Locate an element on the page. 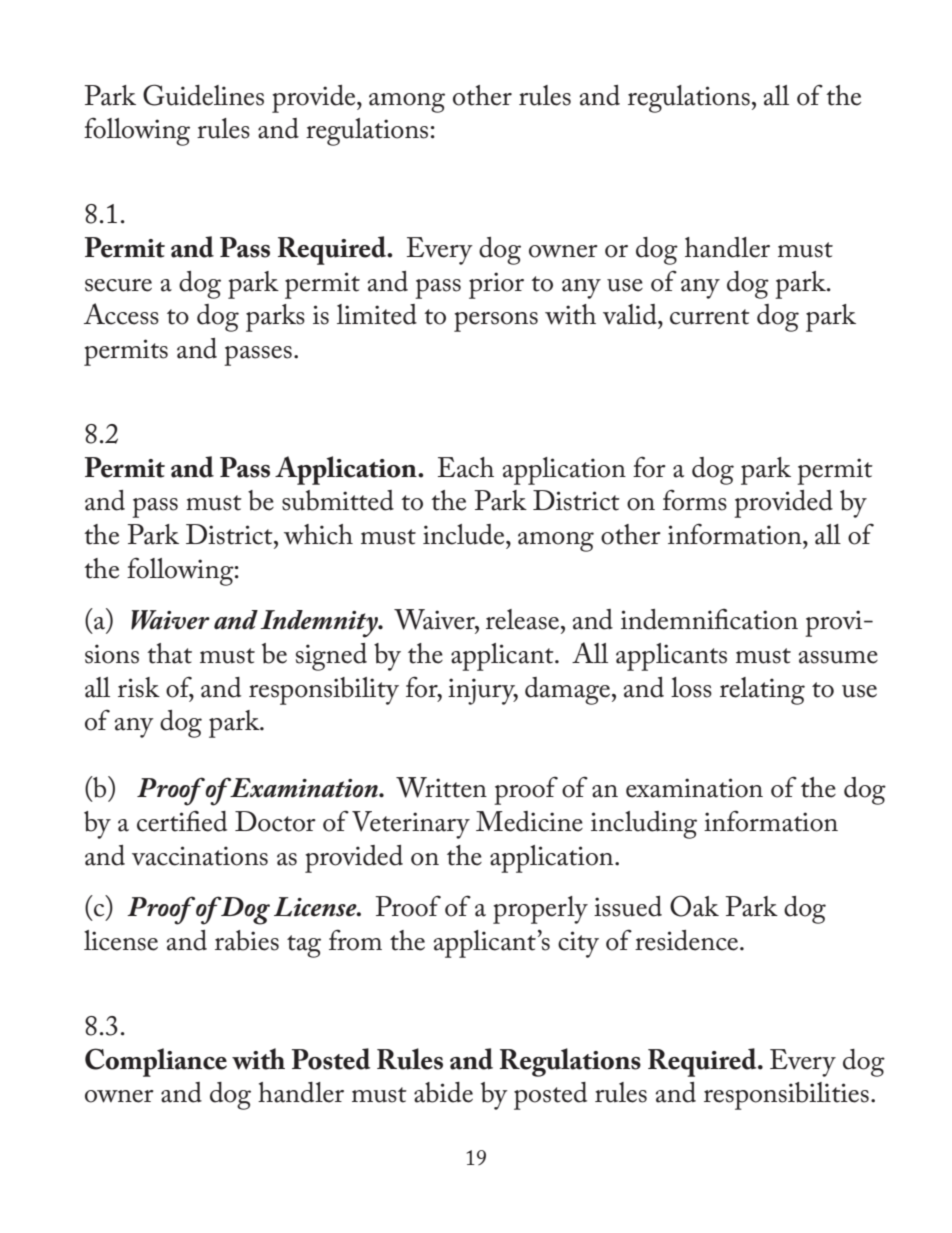  Guidelines is located at coordinates (203, 95).
